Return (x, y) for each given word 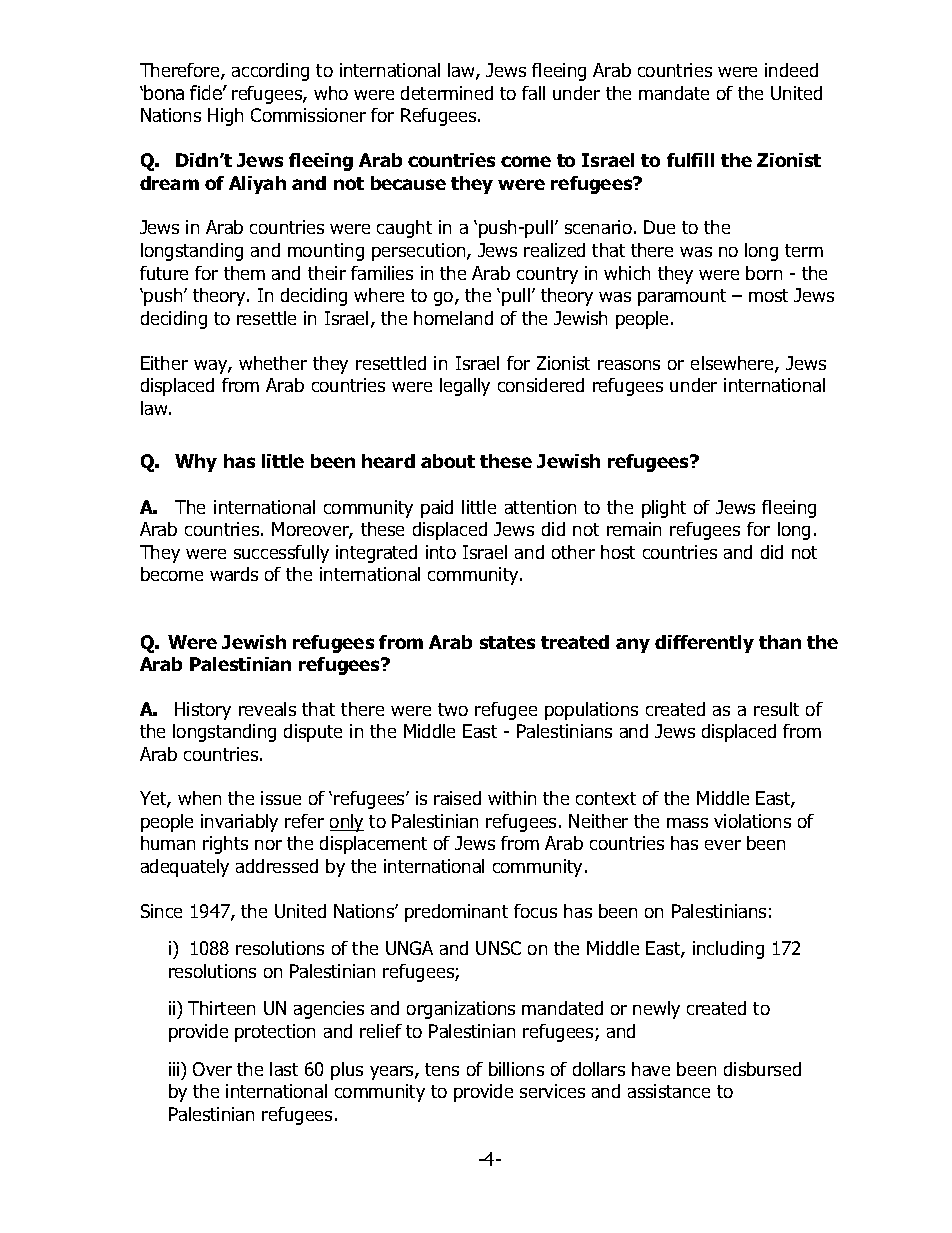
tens (442, 1069)
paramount (682, 297)
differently (704, 644)
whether (273, 363)
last (284, 1069)
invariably (239, 823)
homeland (453, 318)
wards (234, 574)
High (225, 117)
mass (687, 823)
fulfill (690, 160)
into (441, 552)
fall (533, 93)
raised (457, 798)
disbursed (762, 1069)
